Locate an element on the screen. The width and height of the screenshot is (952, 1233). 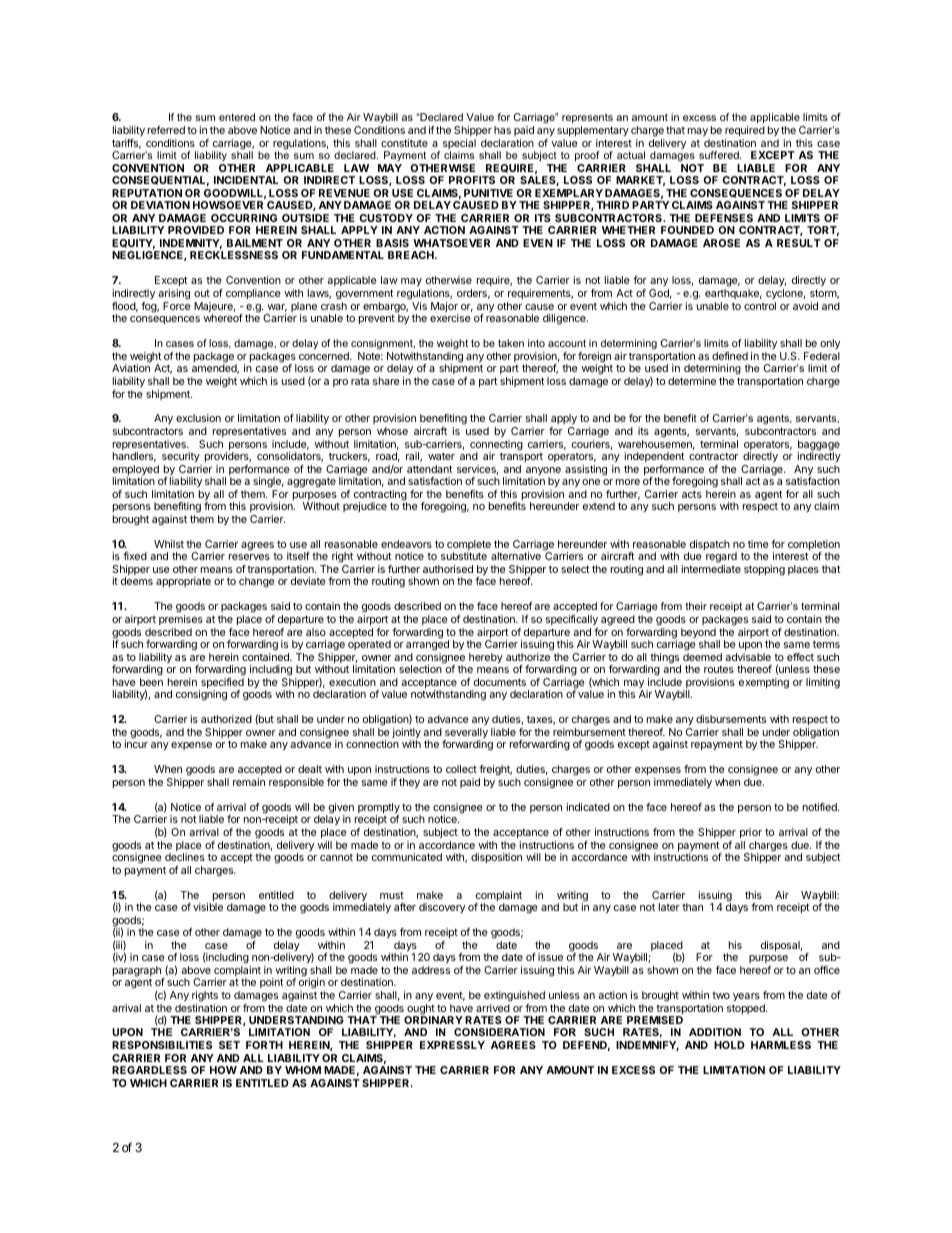
entered is located at coordinates (237, 117).
